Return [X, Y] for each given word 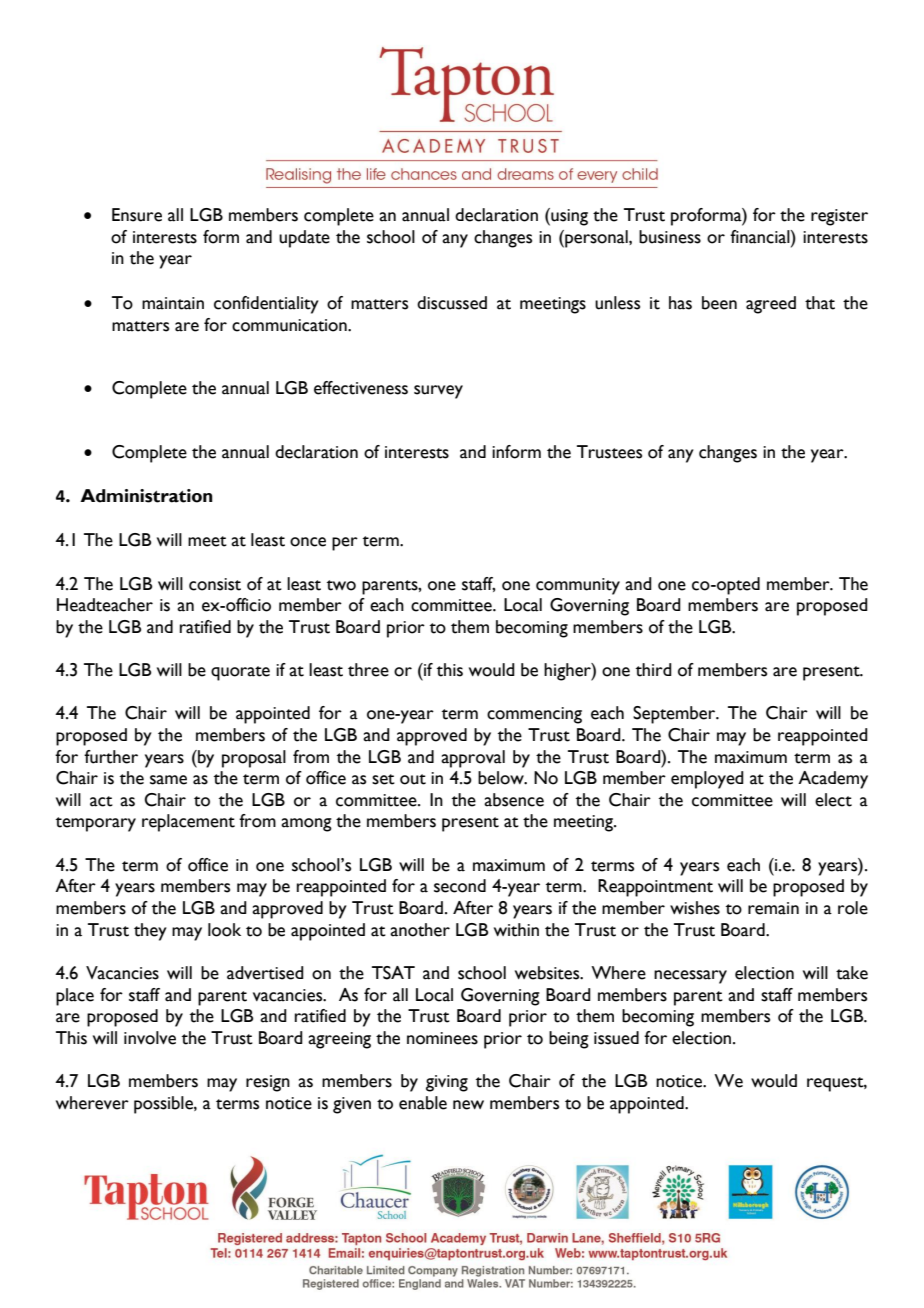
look [224, 930]
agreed [771, 305]
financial [761, 237]
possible [164, 1105]
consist [215, 584]
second [460, 886]
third [654, 670]
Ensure [137, 215]
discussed [452, 303]
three [368, 670]
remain [773, 908]
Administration [146, 496]
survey [438, 392]
